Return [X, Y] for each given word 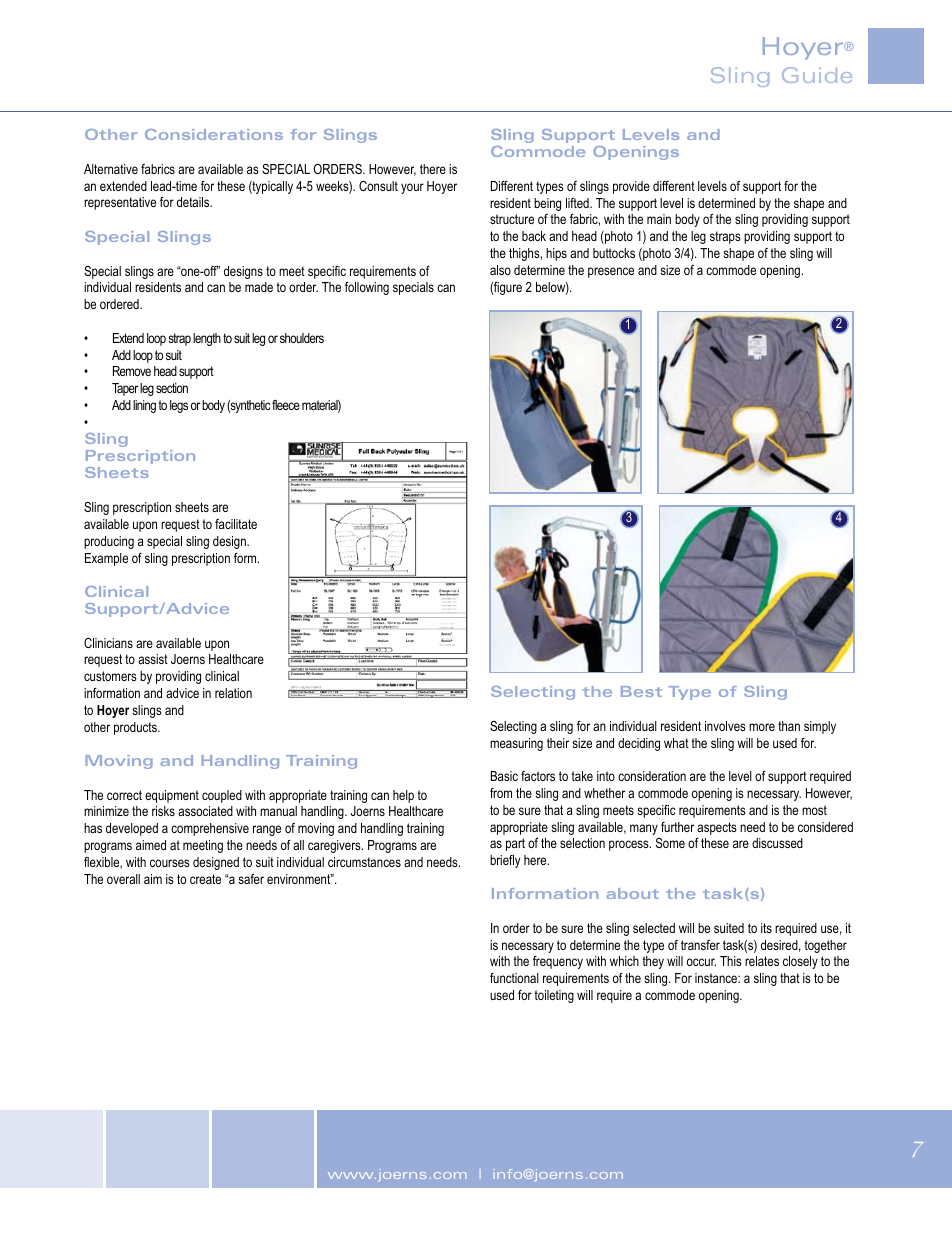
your [412, 188]
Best [641, 691]
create [205, 879]
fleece [286, 405]
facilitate [236, 524]
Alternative [111, 169]
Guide [817, 75]
